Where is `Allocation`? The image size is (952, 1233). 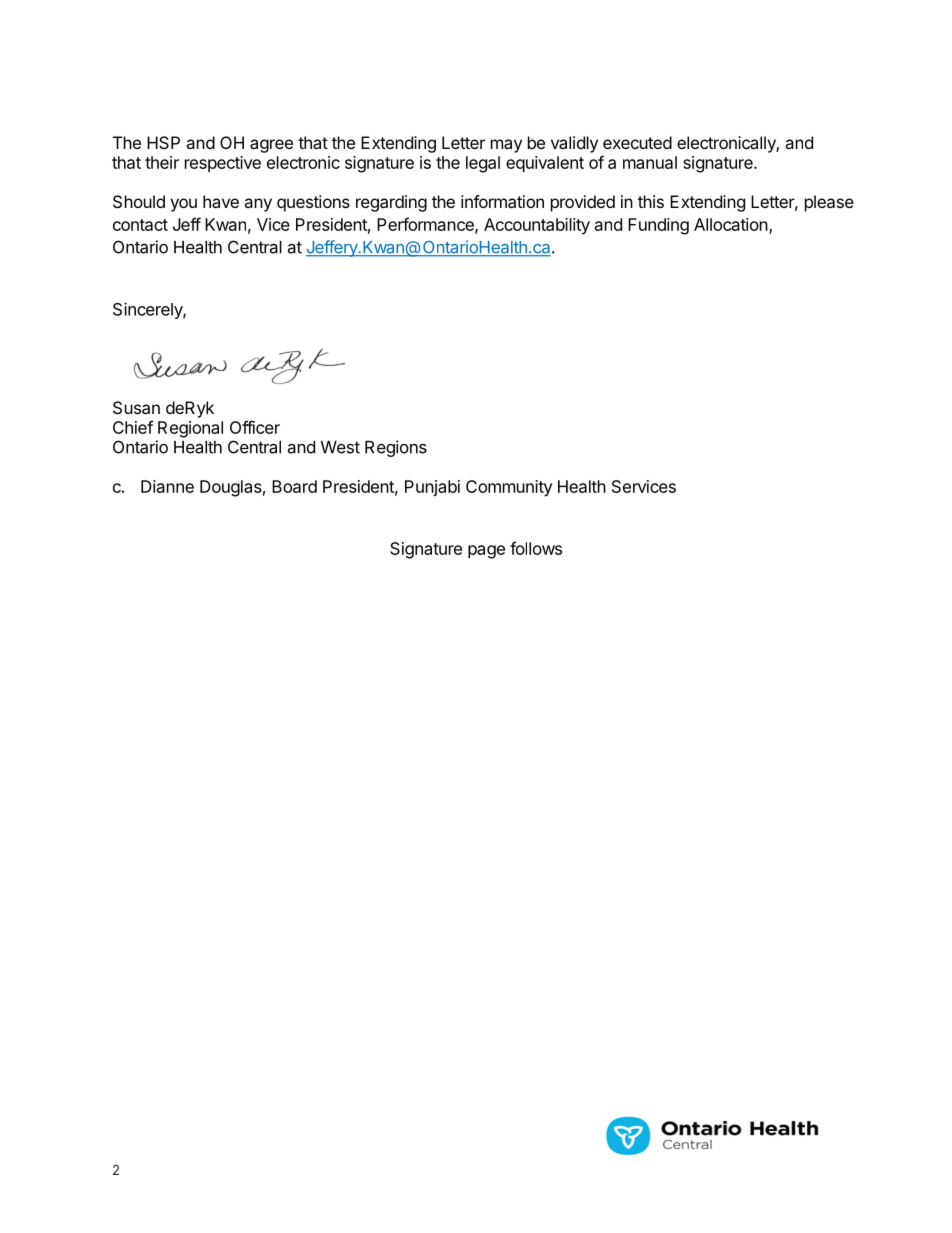
Allocation is located at coordinates (731, 224).
